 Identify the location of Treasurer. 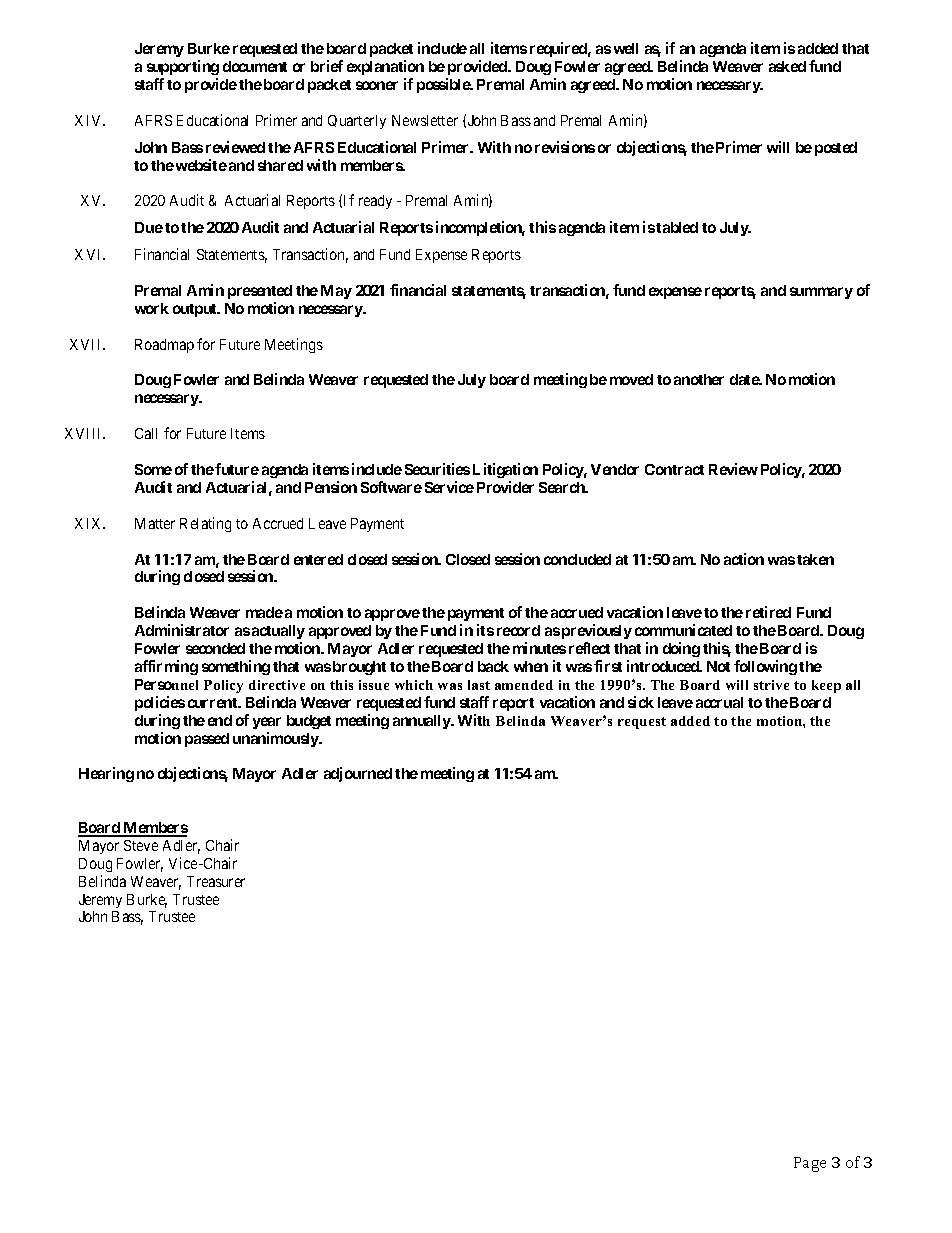
(216, 881).
